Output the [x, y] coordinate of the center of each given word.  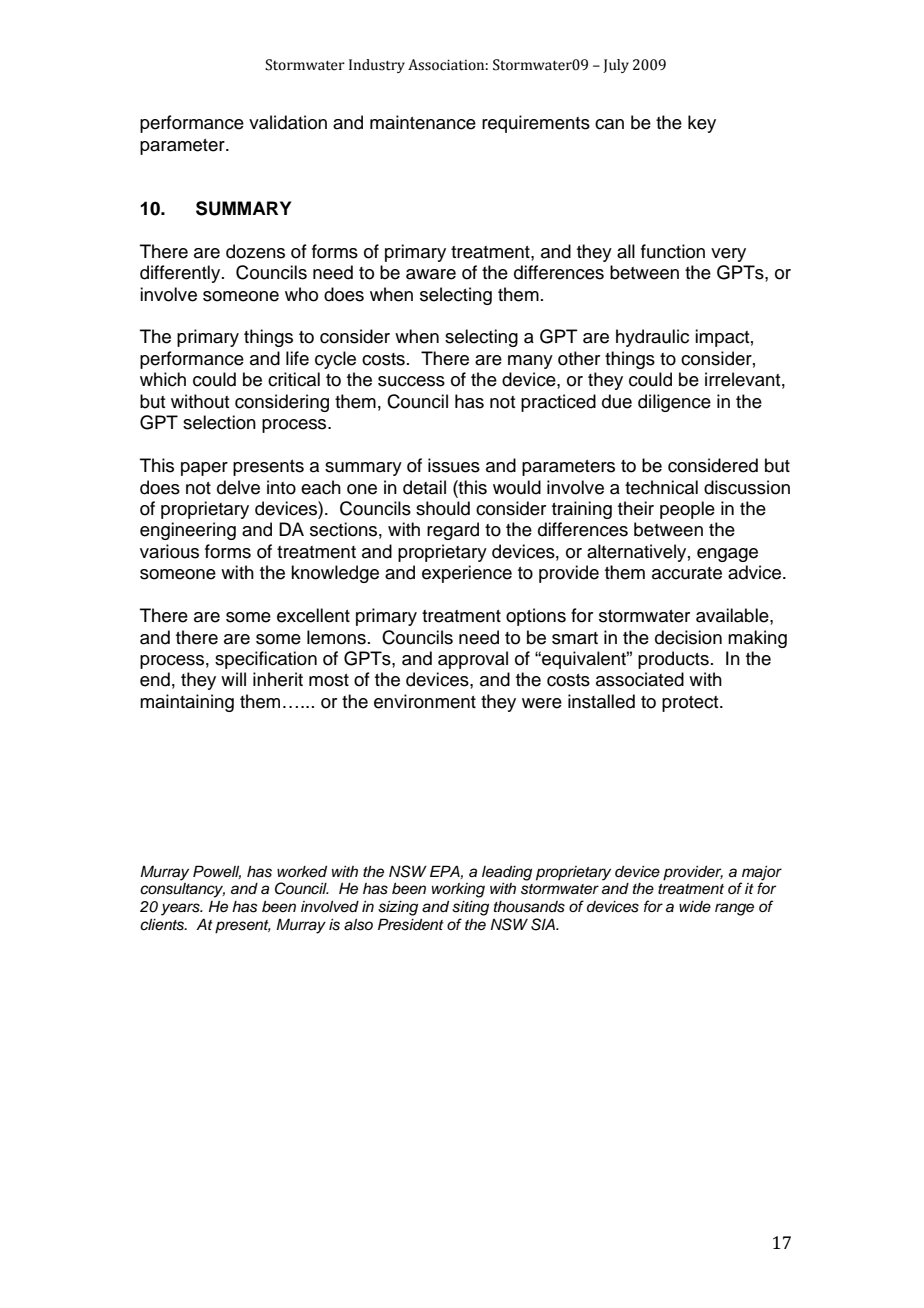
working [458, 890]
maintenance [423, 122]
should [443, 508]
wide [695, 906]
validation [288, 122]
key [702, 124]
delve [238, 487]
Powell [217, 872]
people [687, 510]
